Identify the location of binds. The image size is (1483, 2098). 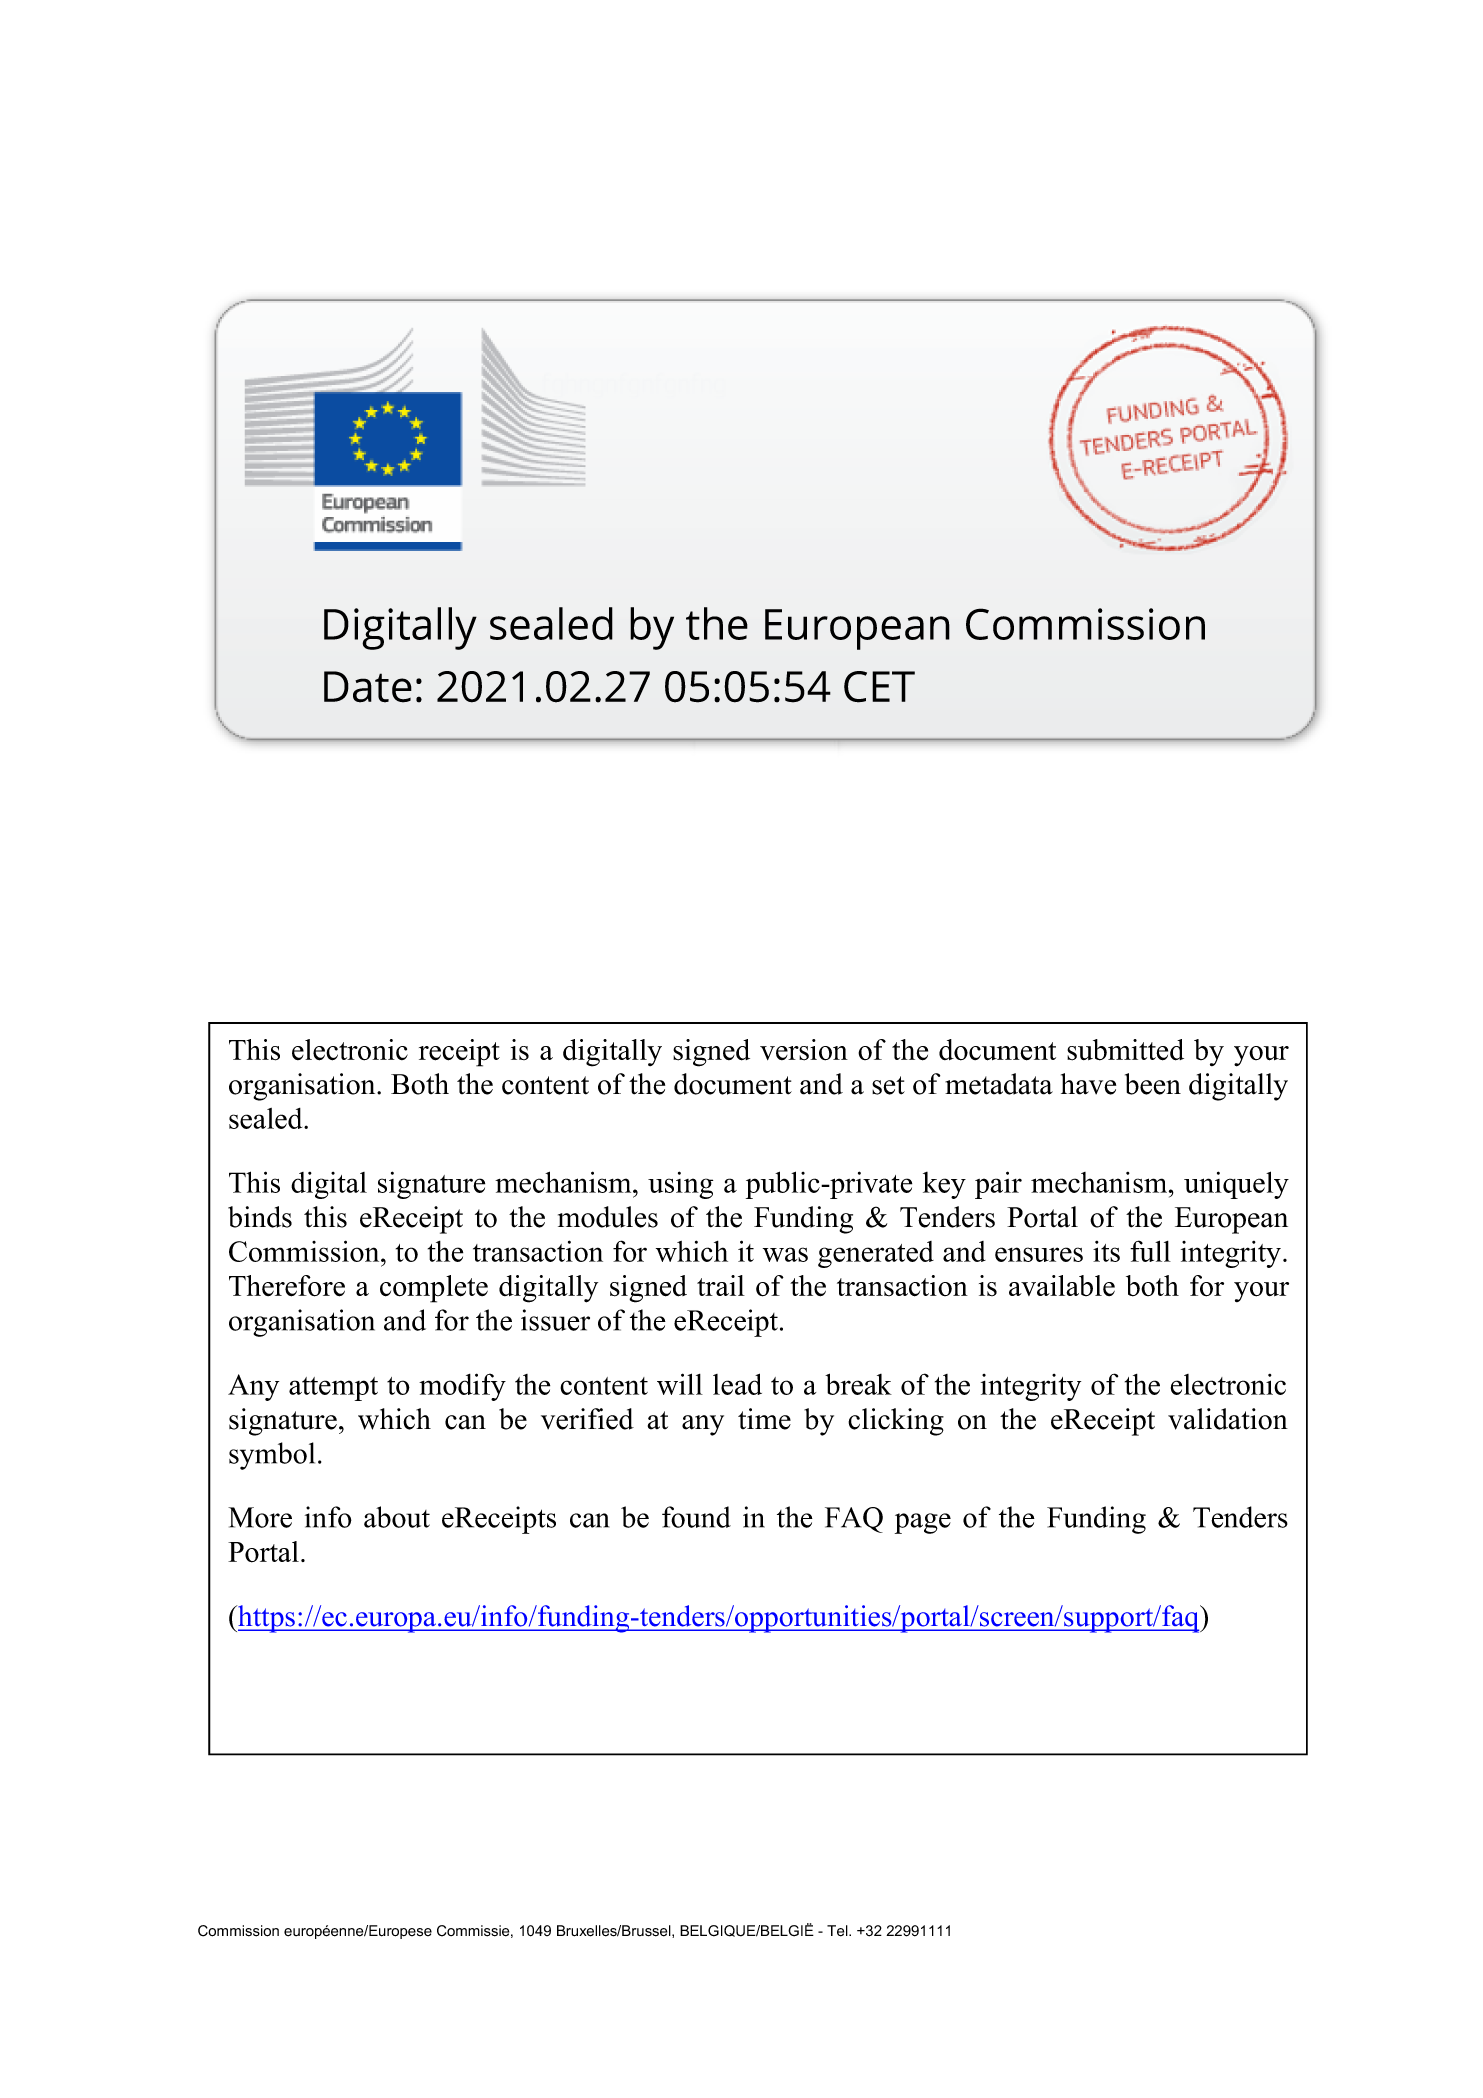
(260, 1217).
